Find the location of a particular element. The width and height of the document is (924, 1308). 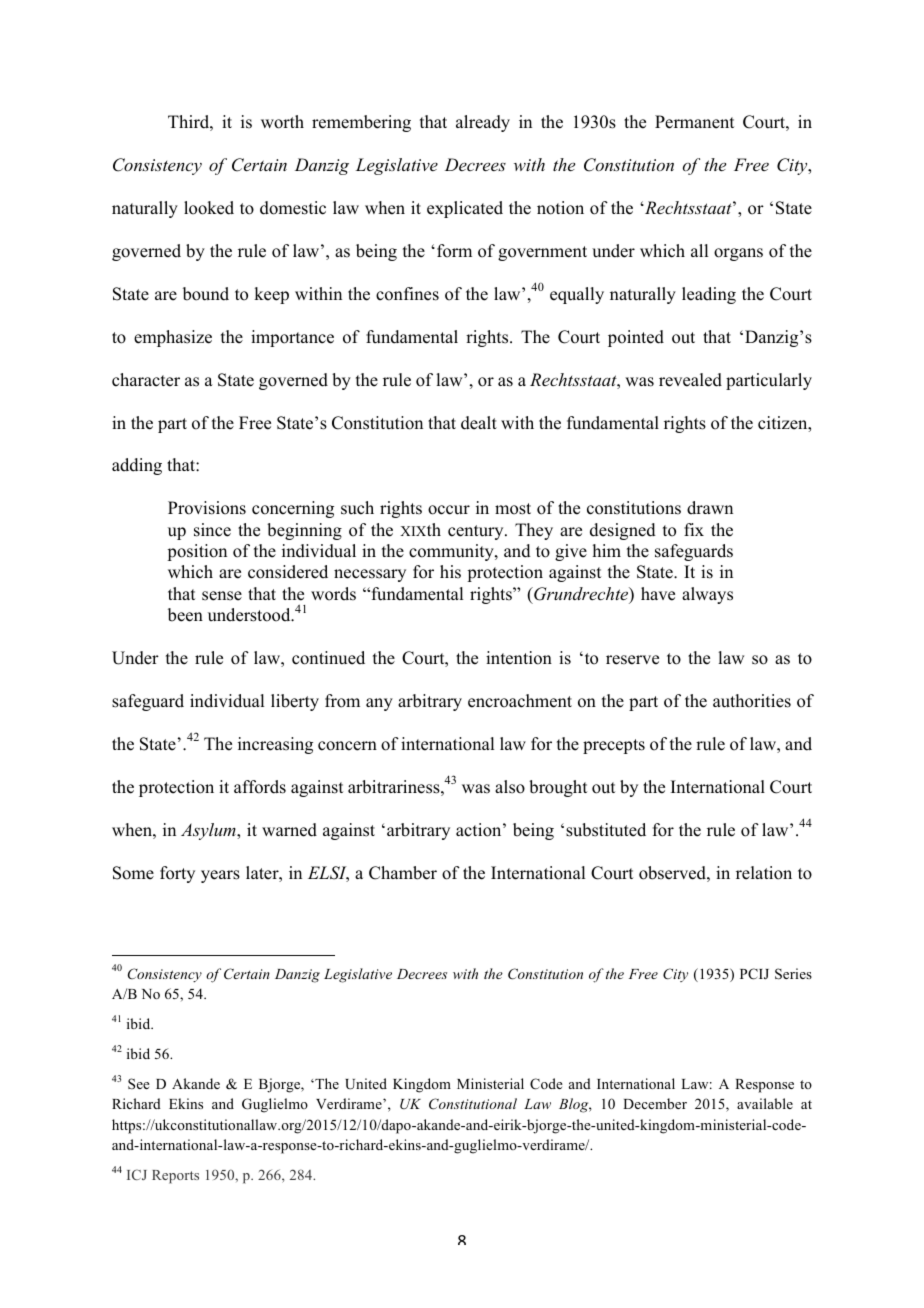

character is located at coordinates (146, 380).
